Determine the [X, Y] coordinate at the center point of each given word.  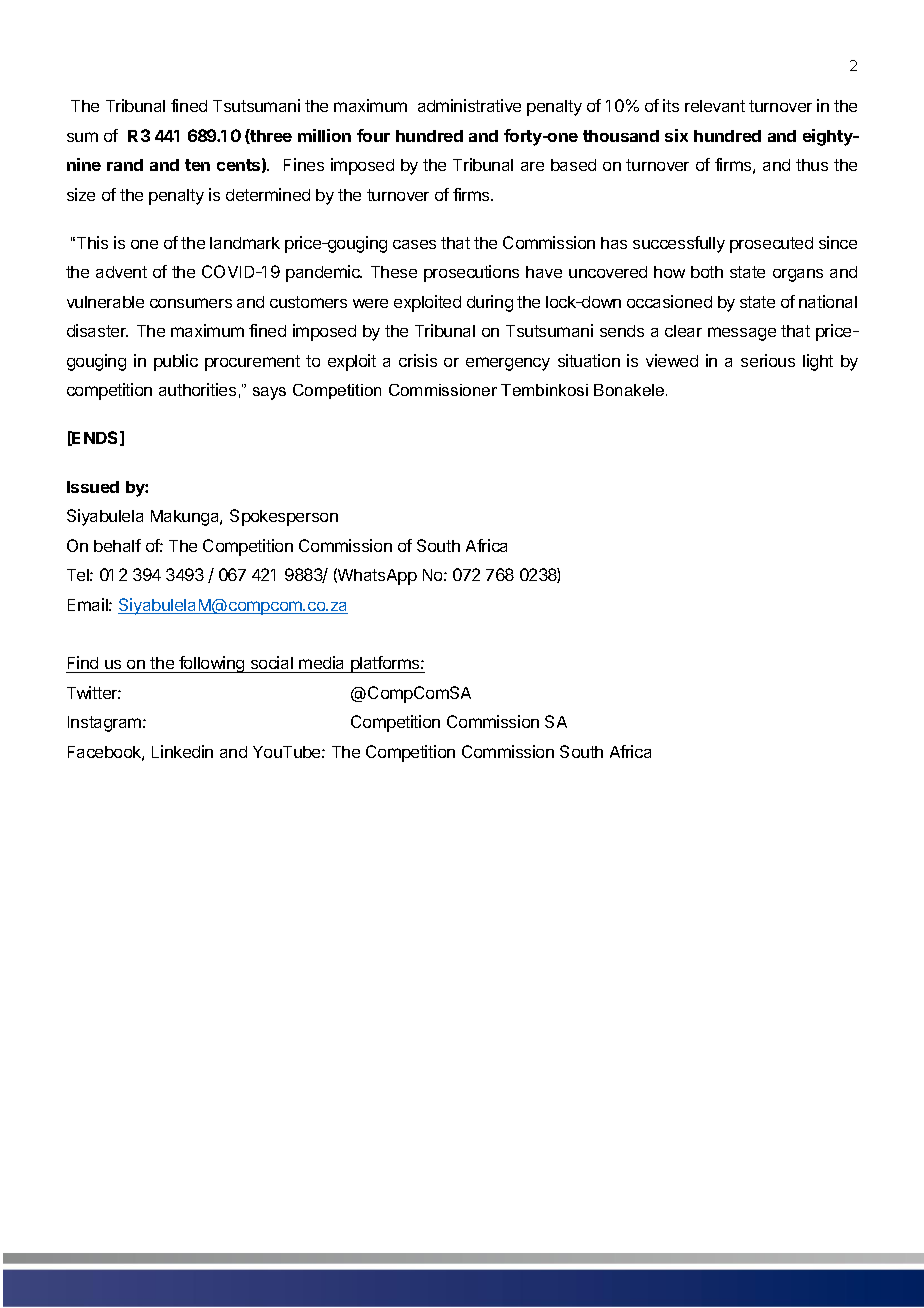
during [490, 303]
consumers [191, 303]
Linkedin [182, 751]
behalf [117, 545]
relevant [715, 106]
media [322, 664]
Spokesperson [284, 517]
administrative [469, 105]
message [742, 334]
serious [768, 360]
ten [197, 165]
